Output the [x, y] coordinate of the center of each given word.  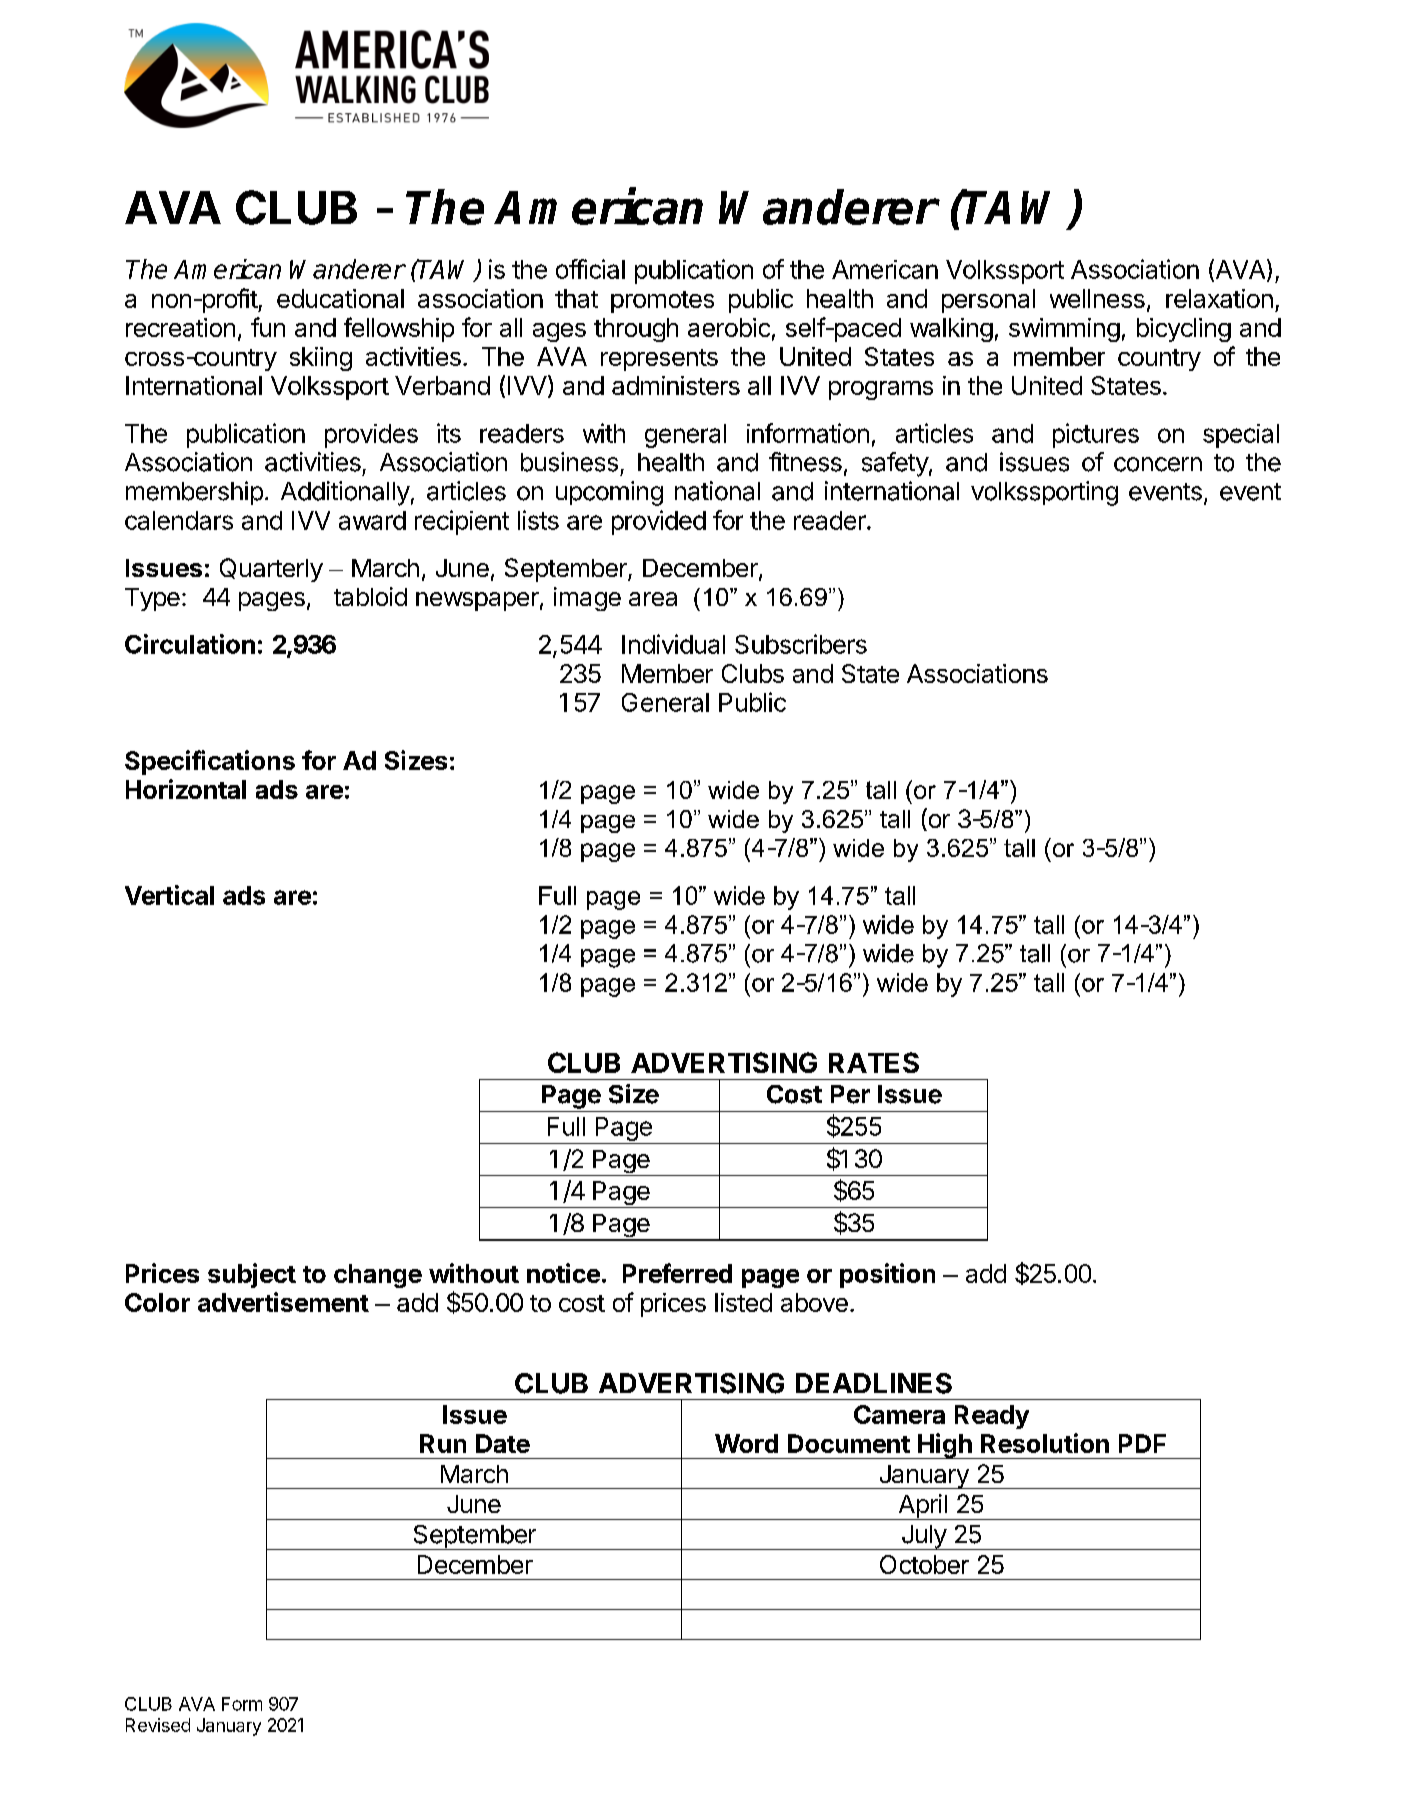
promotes [662, 302]
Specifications [210, 762]
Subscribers [801, 644]
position [887, 1275]
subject [252, 1275]
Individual [673, 644]
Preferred [677, 1273]
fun [268, 327]
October [924, 1564]
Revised [158, 1725]
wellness [1097, 298]
